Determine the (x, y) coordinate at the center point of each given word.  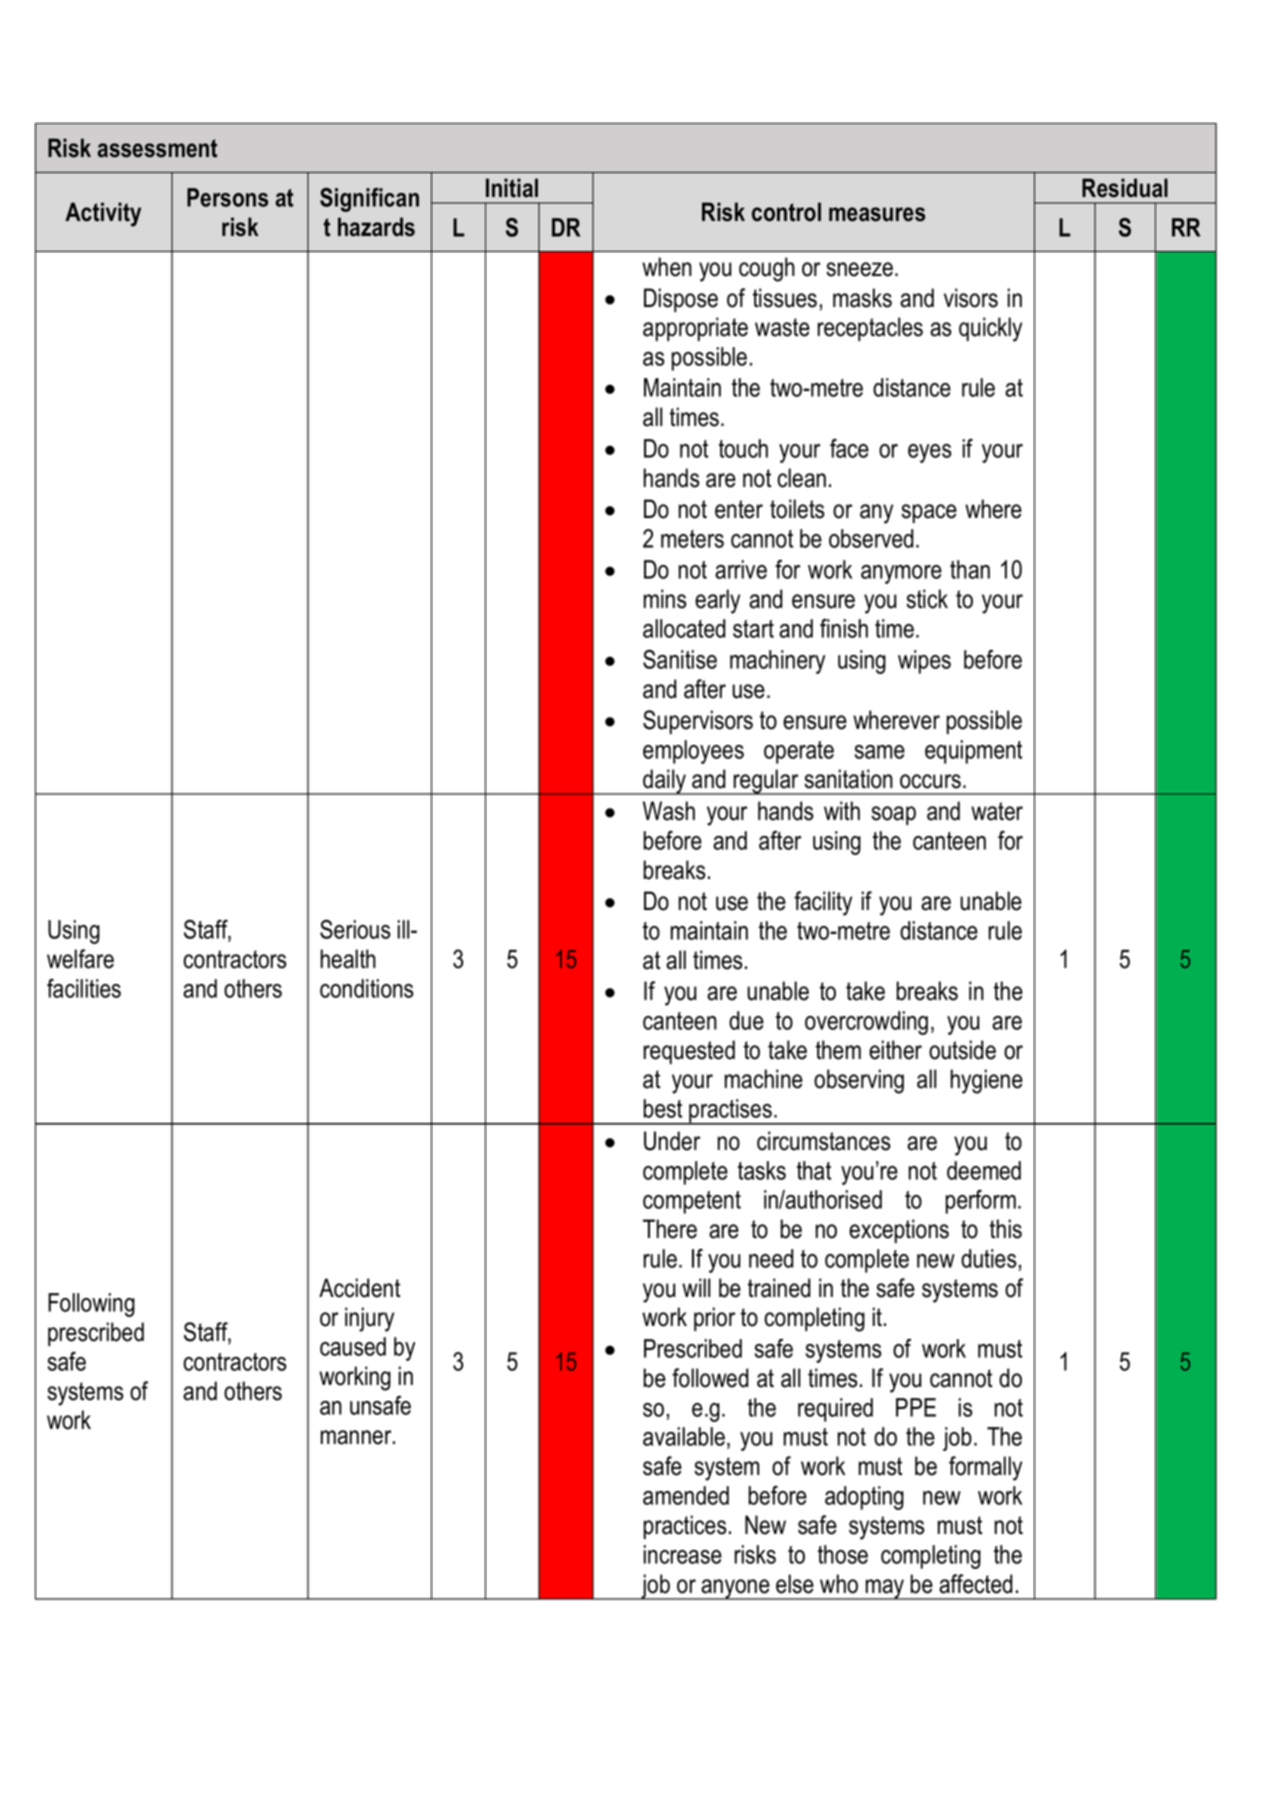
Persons (227, 197)
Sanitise (680, 659)
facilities (84, 988)
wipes (924, 662)
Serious (355, 929)
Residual (1125, 188)
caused (353, 1346)
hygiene (987, 1081)
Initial (512, 188)
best (662, 1108)
